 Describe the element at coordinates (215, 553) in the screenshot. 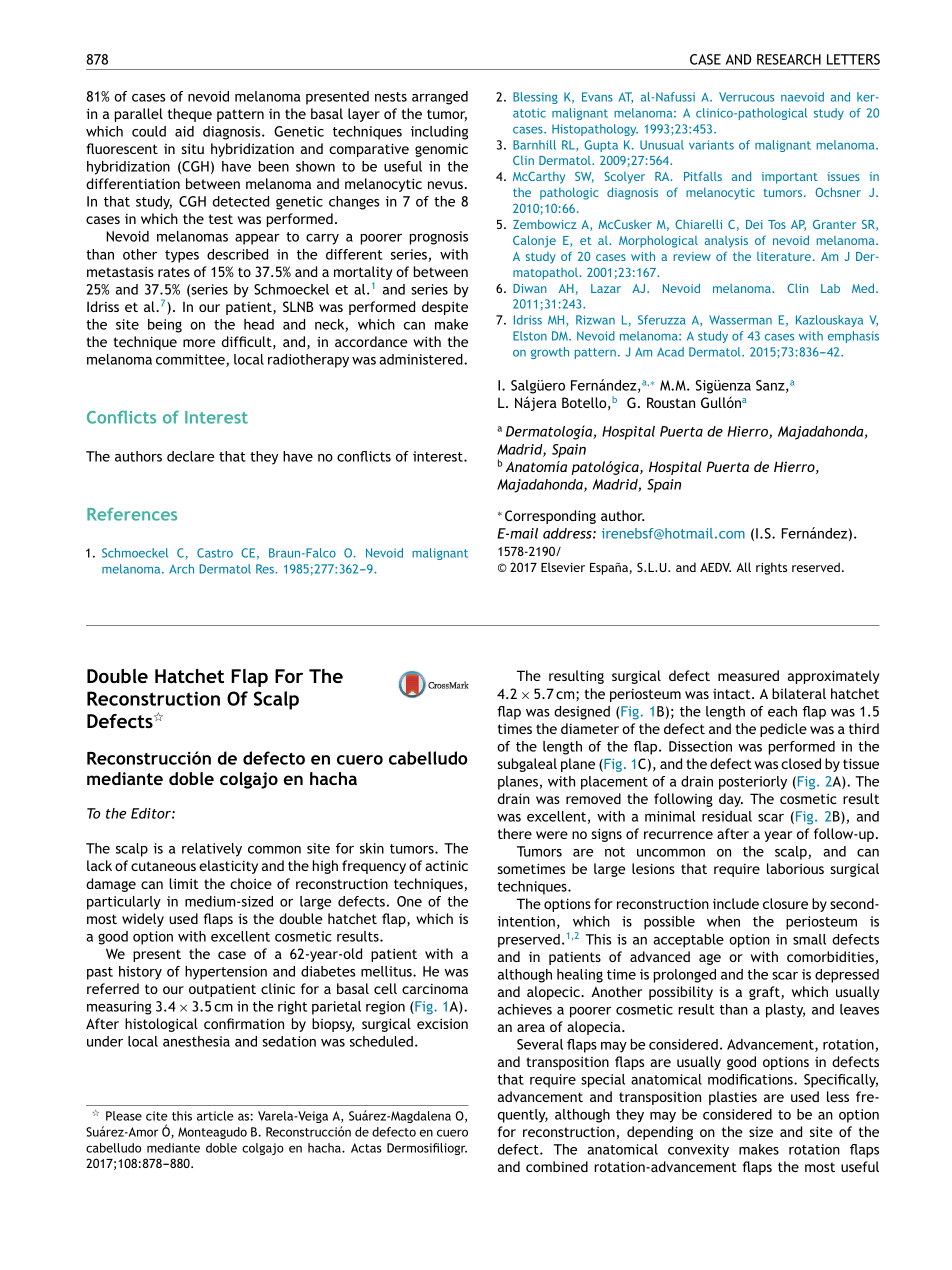

I see `Castro` at that location.
